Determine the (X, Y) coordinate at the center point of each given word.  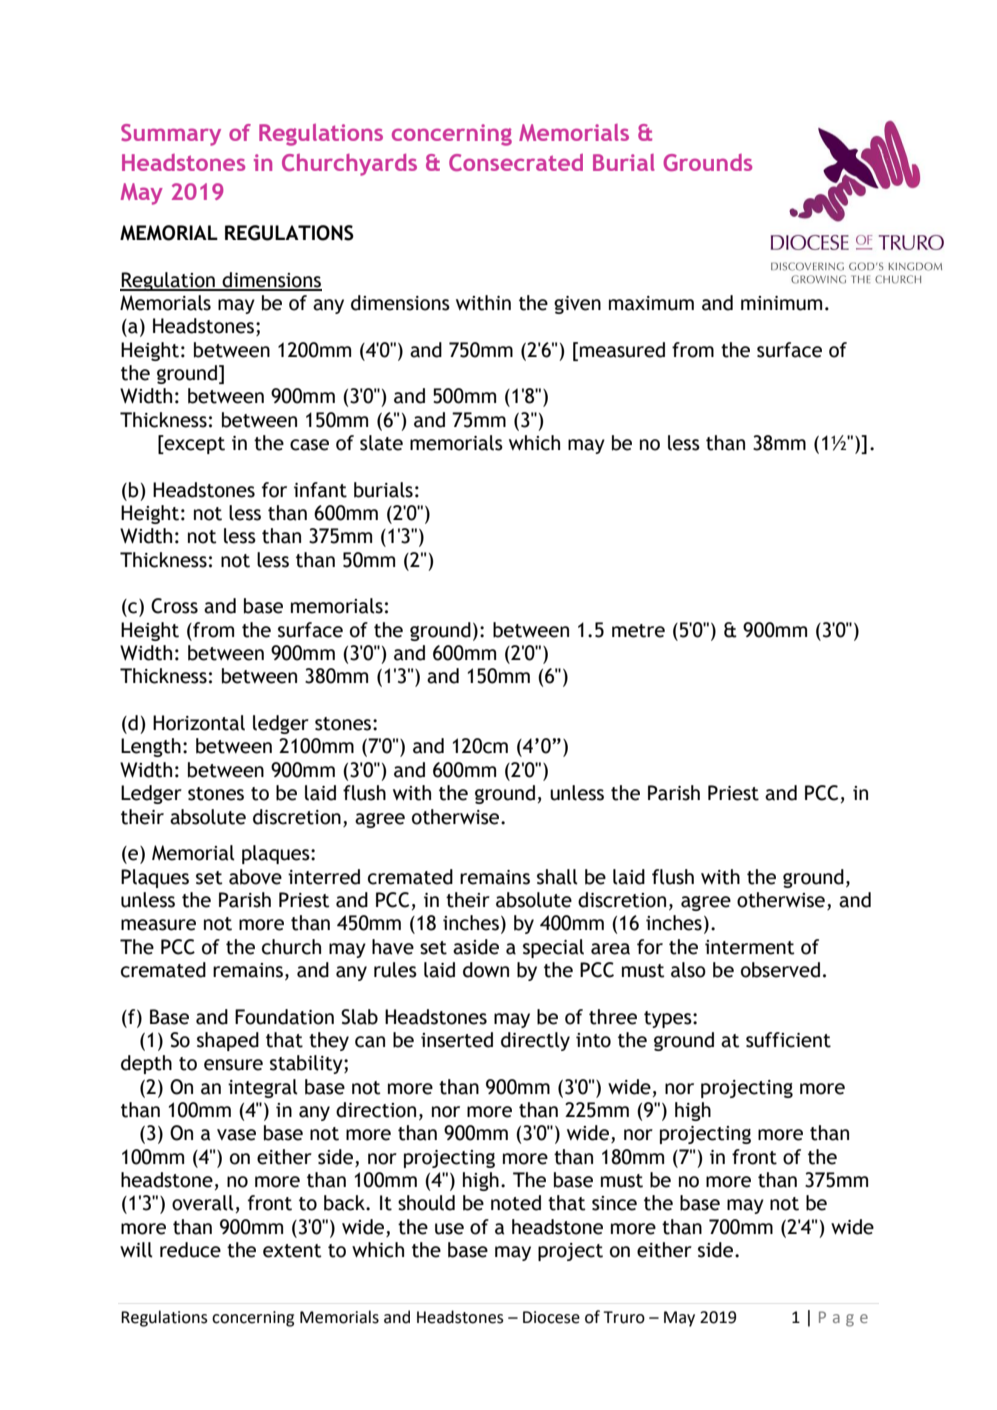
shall (557, 877)
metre (638, 631)
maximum (651, 303)
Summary (171, 135)
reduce (190, 1250)
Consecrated (516, 162)
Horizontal (199, 723)
